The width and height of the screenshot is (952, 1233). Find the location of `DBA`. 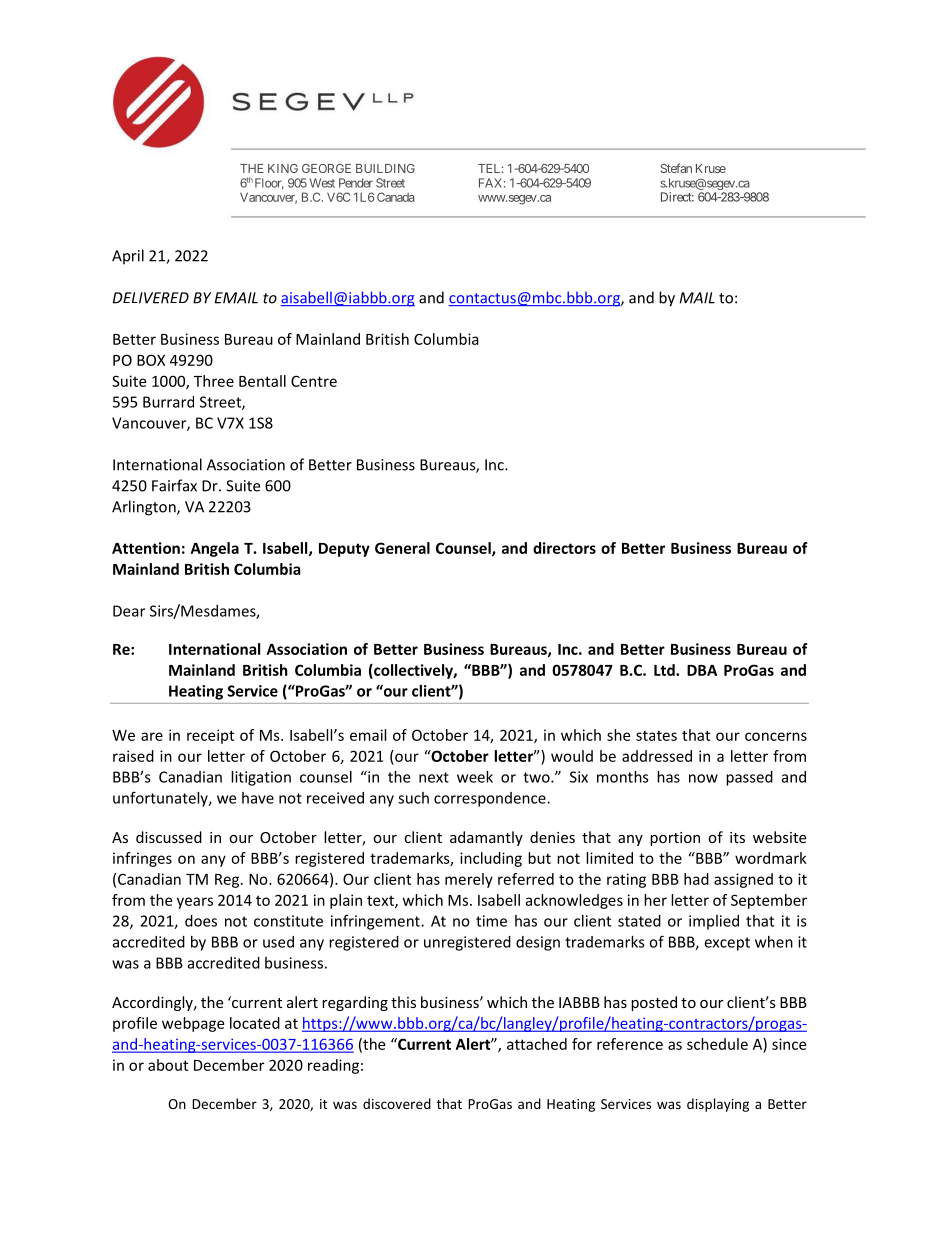

DBA is located at coordinates (702, 670).
